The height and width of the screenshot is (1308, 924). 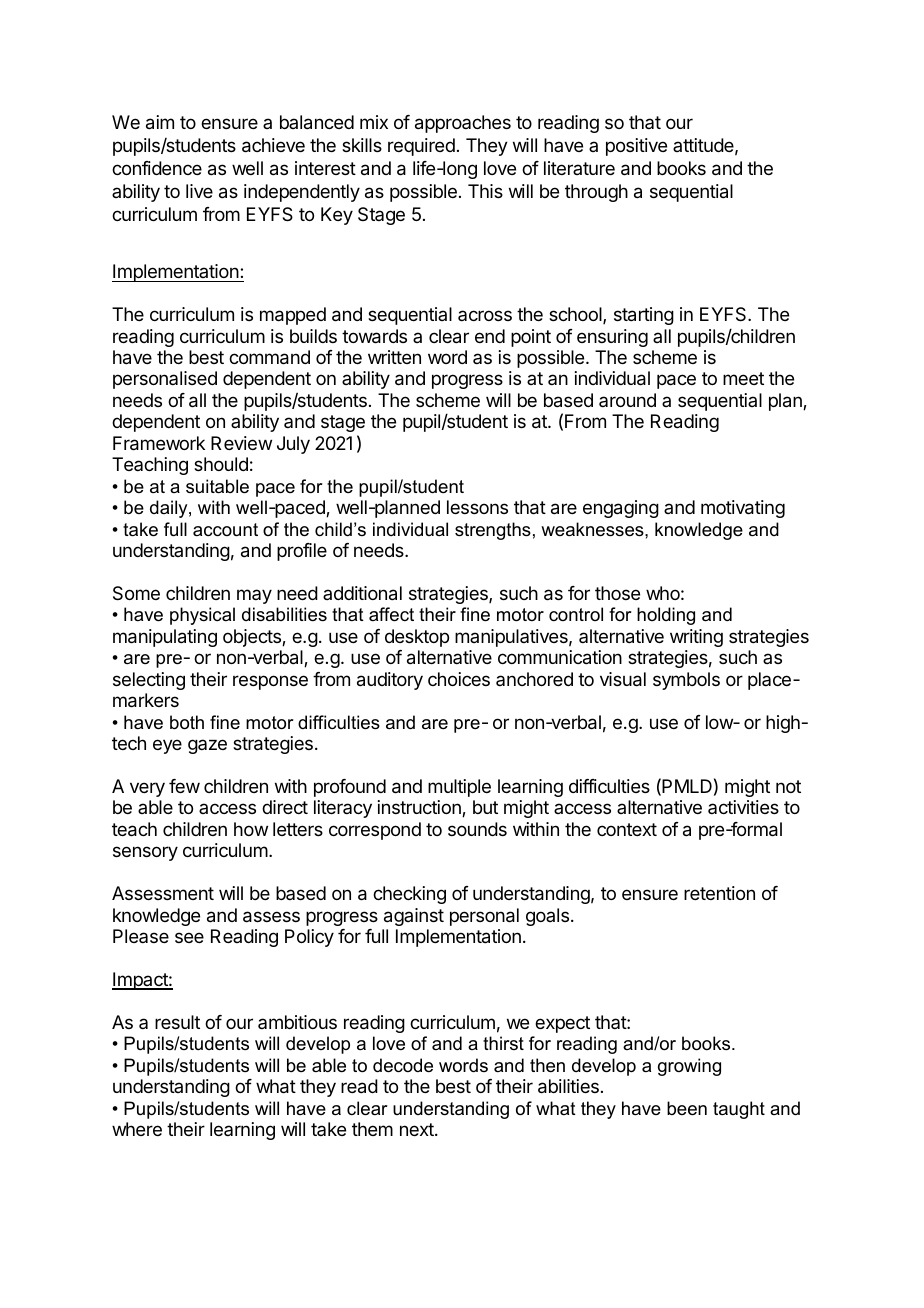 I want to click on live, so click(x=199, y=191).
